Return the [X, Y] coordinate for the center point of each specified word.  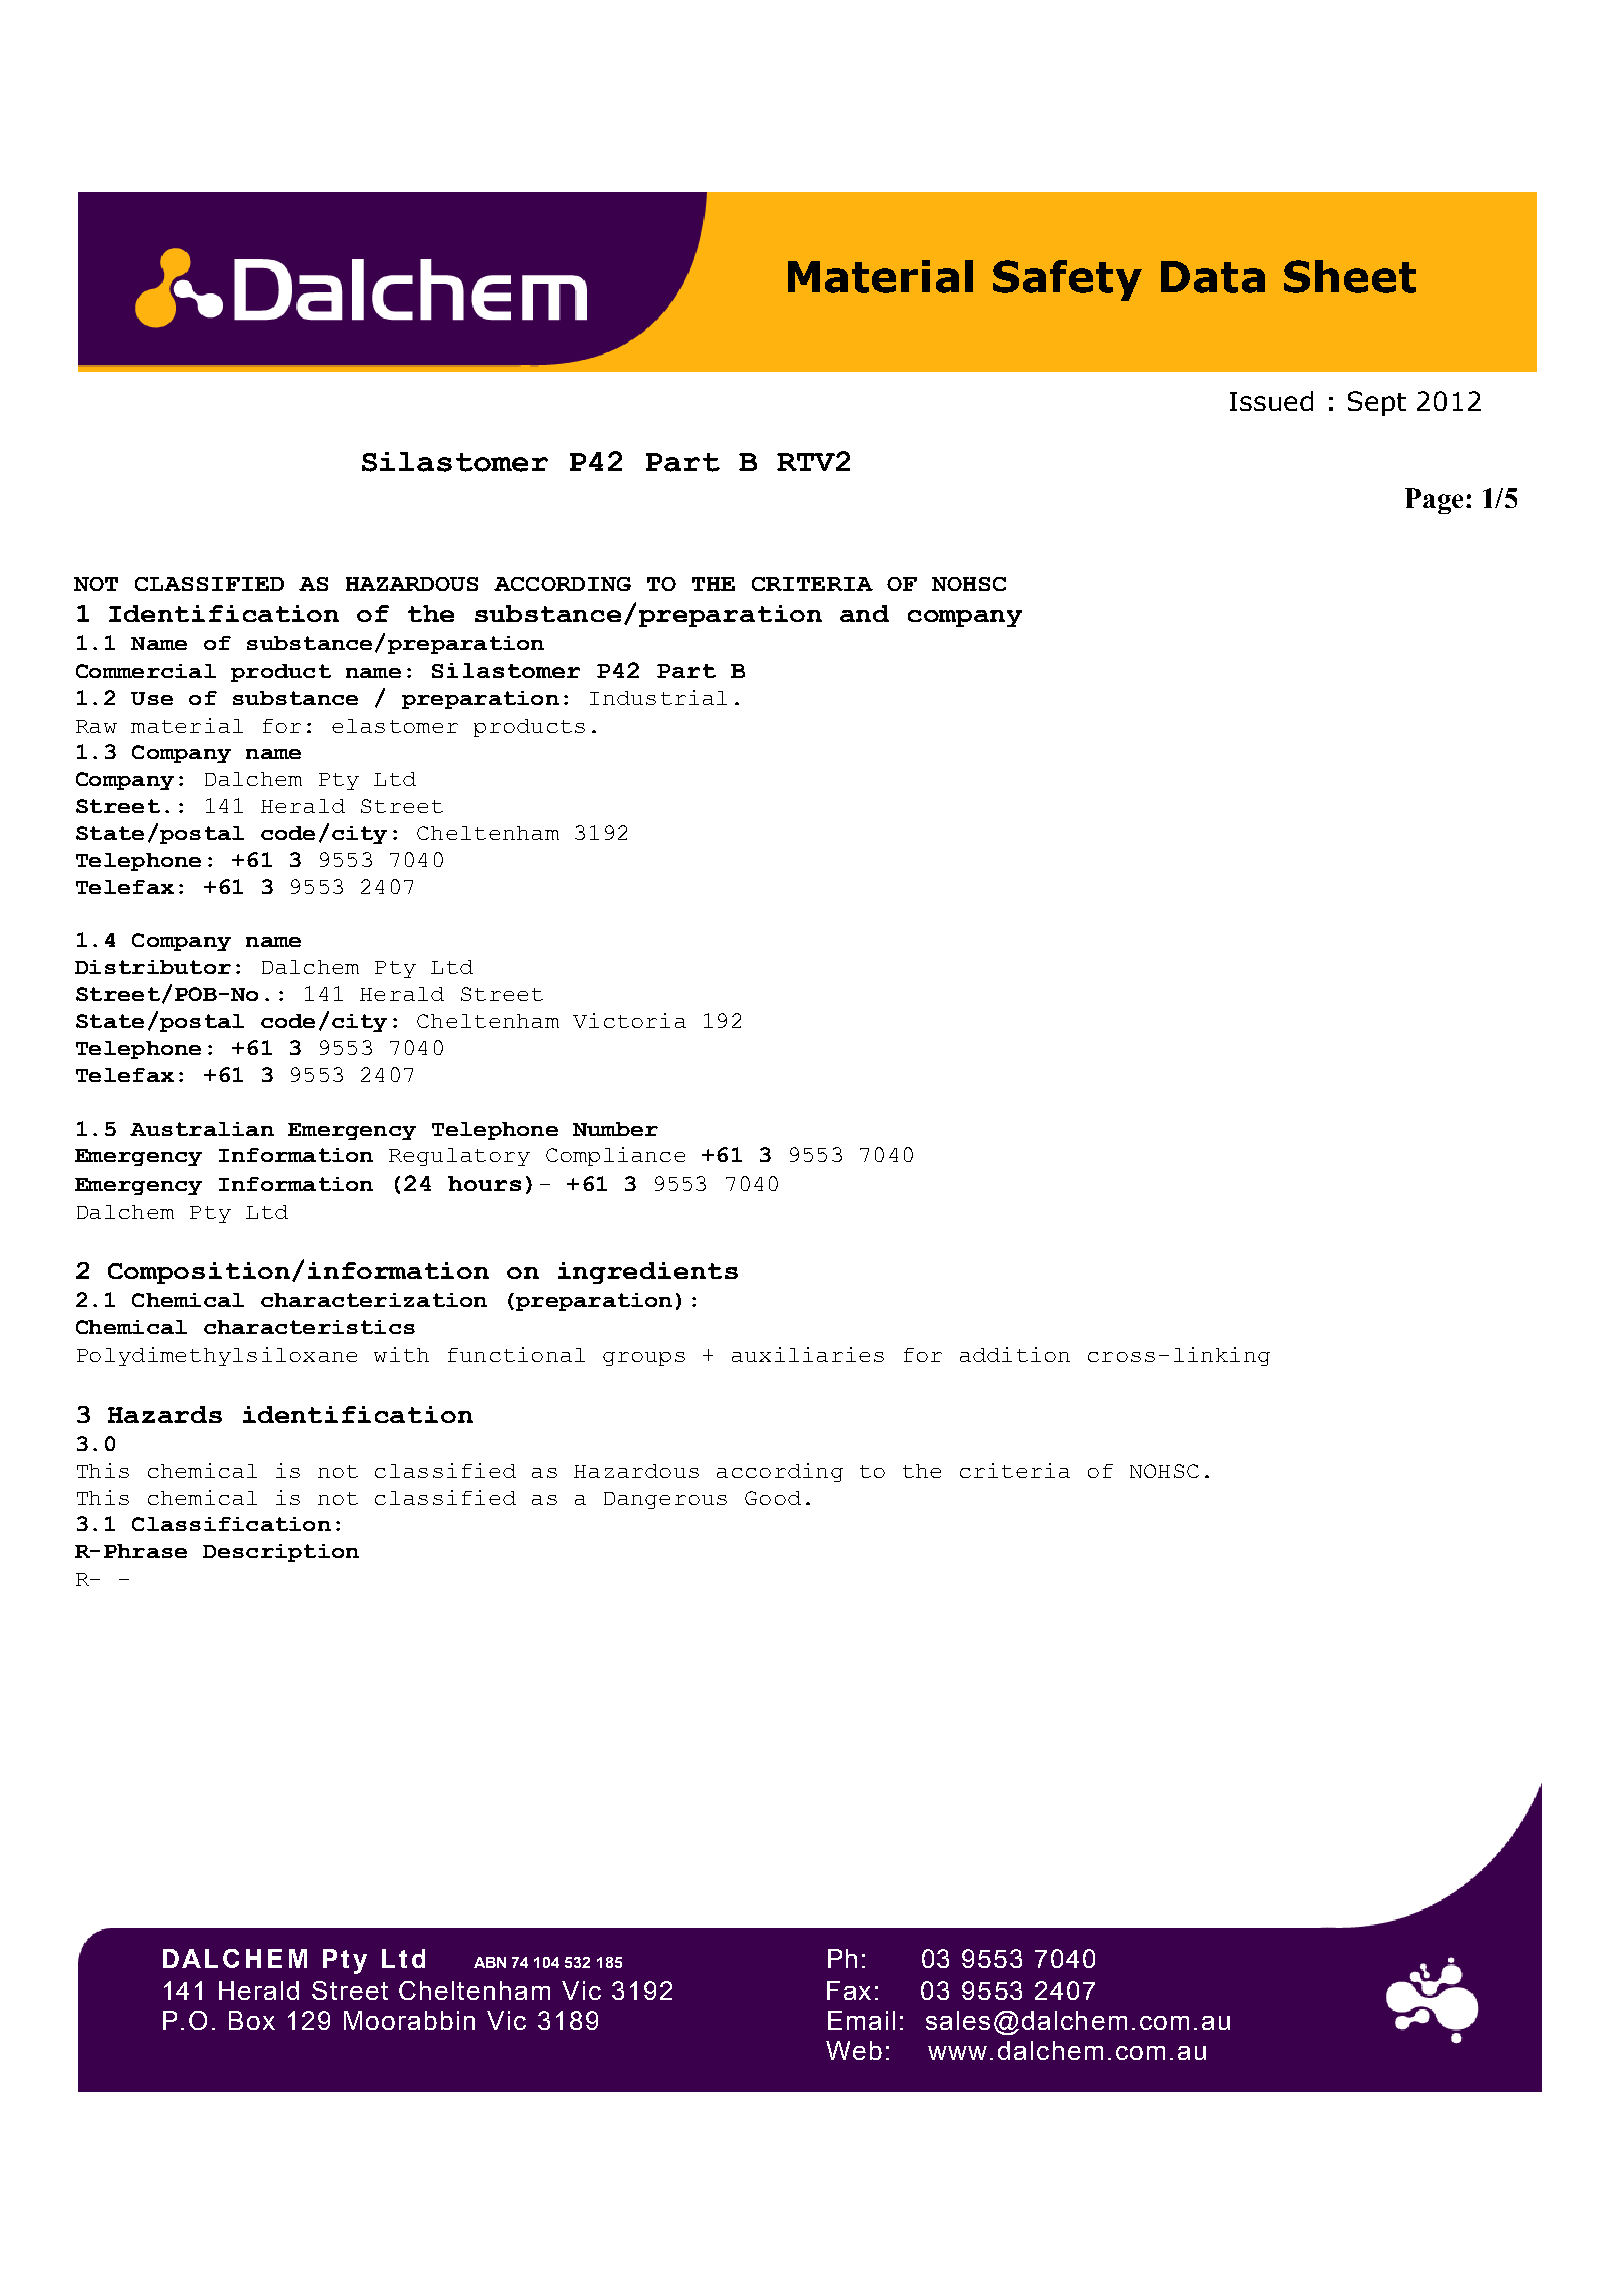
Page [1434, 501]
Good [773, 1498]
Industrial [658, 697]
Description [281, 1553]
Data [1213, 277]
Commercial [146, 671]
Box [252, 2020]
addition [1015, 1354]
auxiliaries [808, 1354]
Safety [1067, 280]
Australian [202, 1129]
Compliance [615, 1156]
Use [152, 698]
